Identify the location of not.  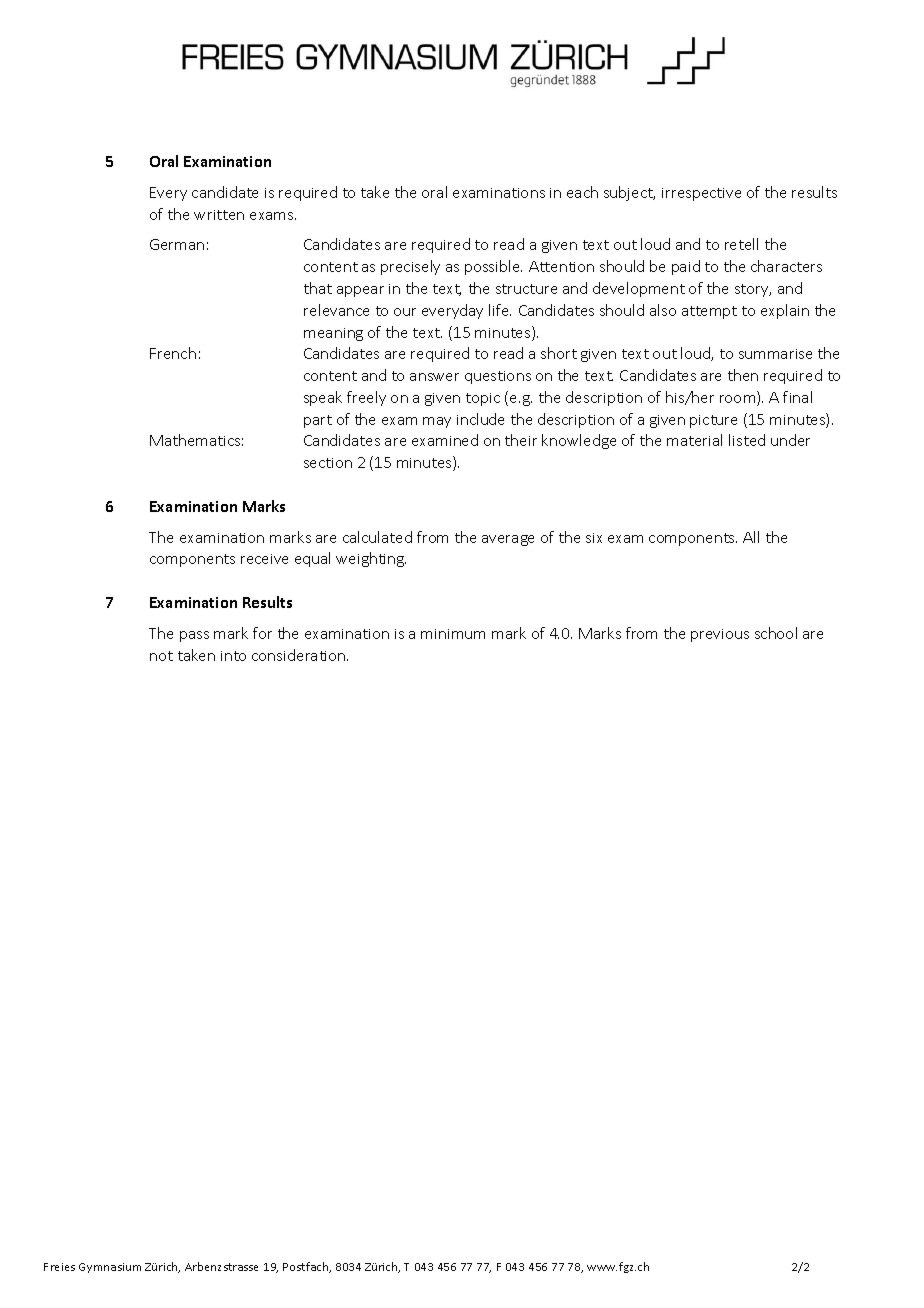
(161, 656).
